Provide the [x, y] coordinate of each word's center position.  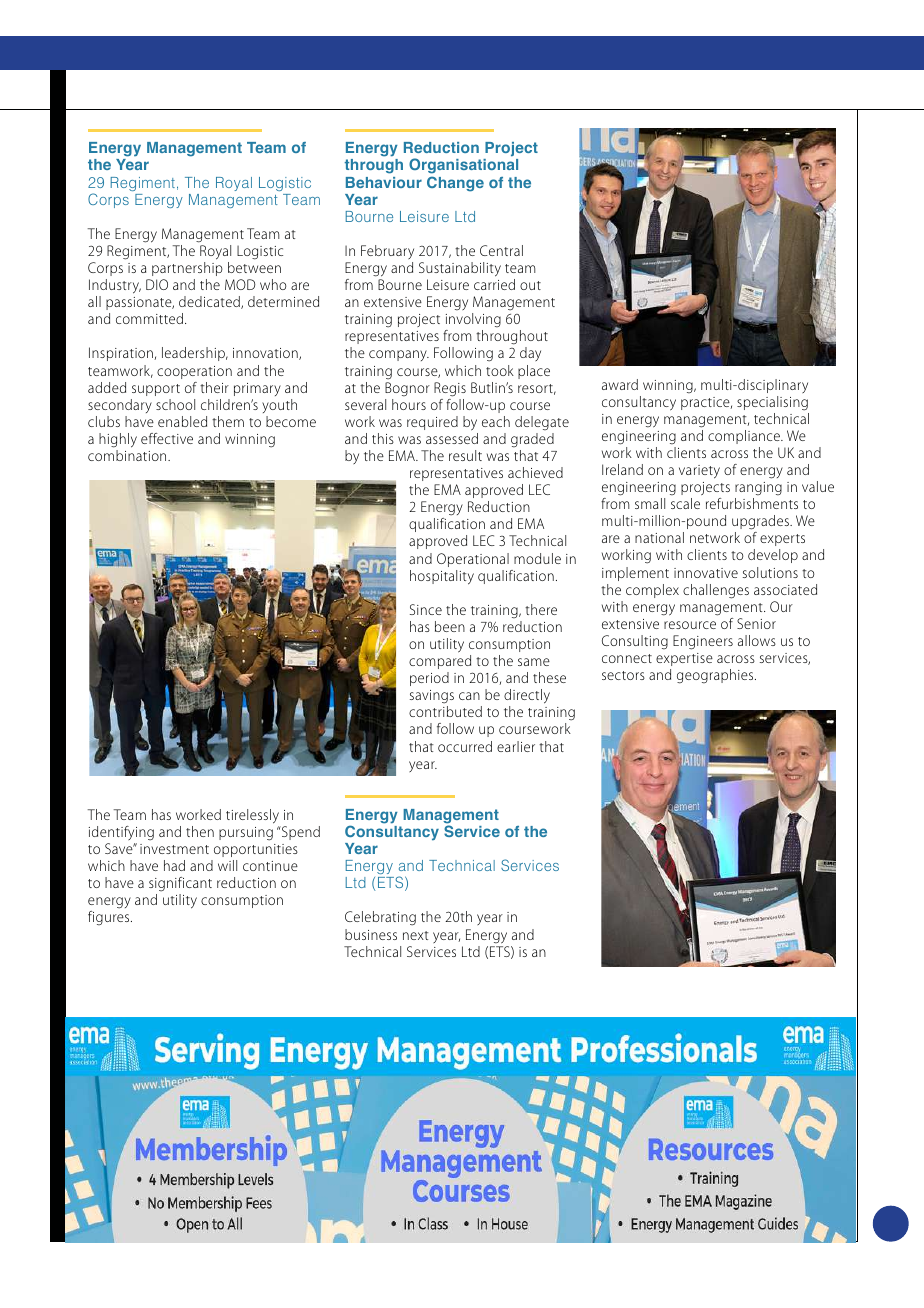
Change [455, 184]
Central [501, 250]
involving [473, 320]
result [465, 455]
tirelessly [252, 816]
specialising [772, 403]
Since [426, 609]
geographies [716, 676]
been [450, 626]
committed [149, 318]
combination [128, 455]
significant [180, 884]
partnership [187, 269]
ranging [758, 488]
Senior [756, 623]
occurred [465, 746]
